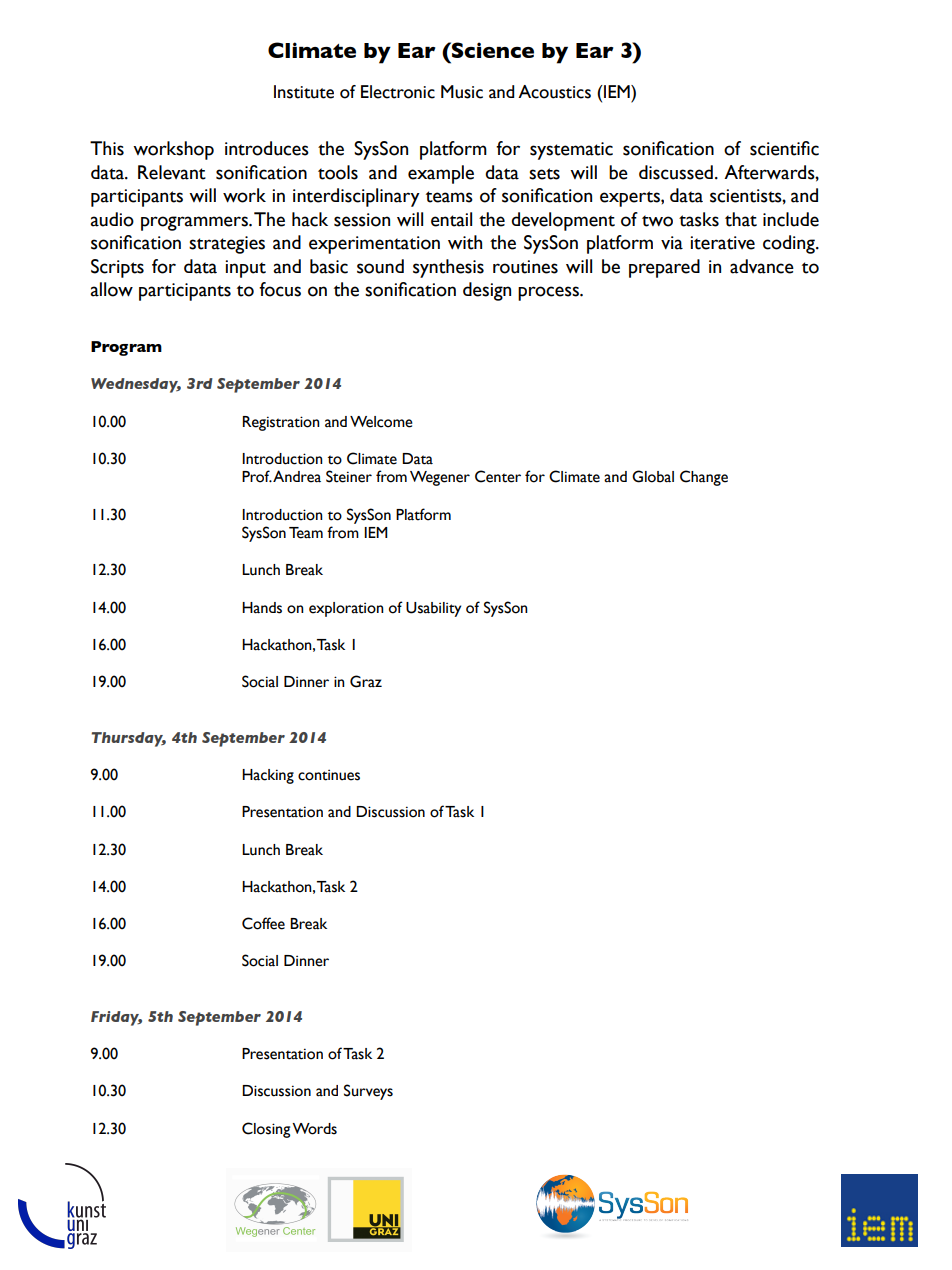 This page has width=952, height=1270. What do you see at coordinates (704, 478) in the page?
I see `Change` at bounding box center [704, 478].
